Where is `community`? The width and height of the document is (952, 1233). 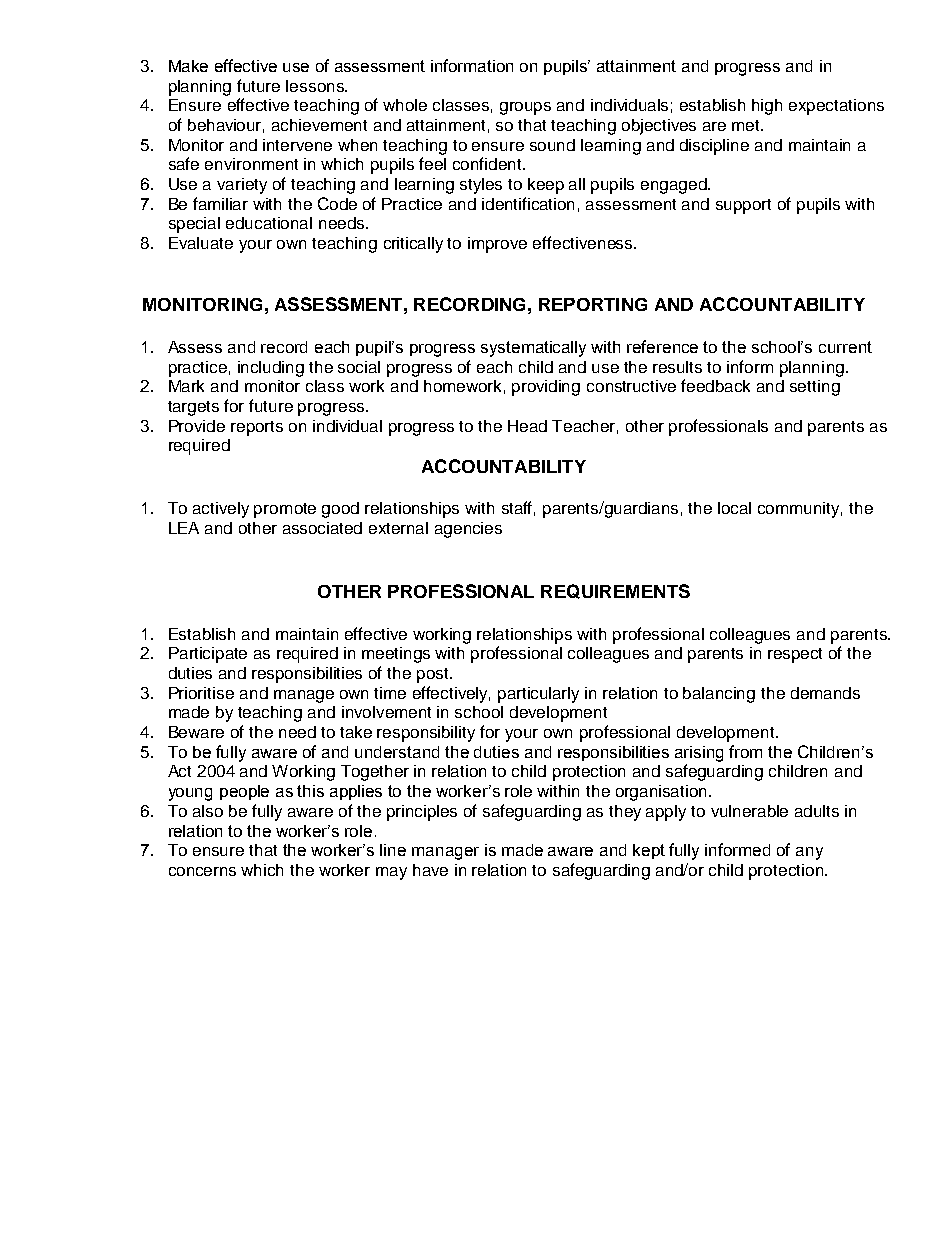 community is located at coordinates (800, 510).
